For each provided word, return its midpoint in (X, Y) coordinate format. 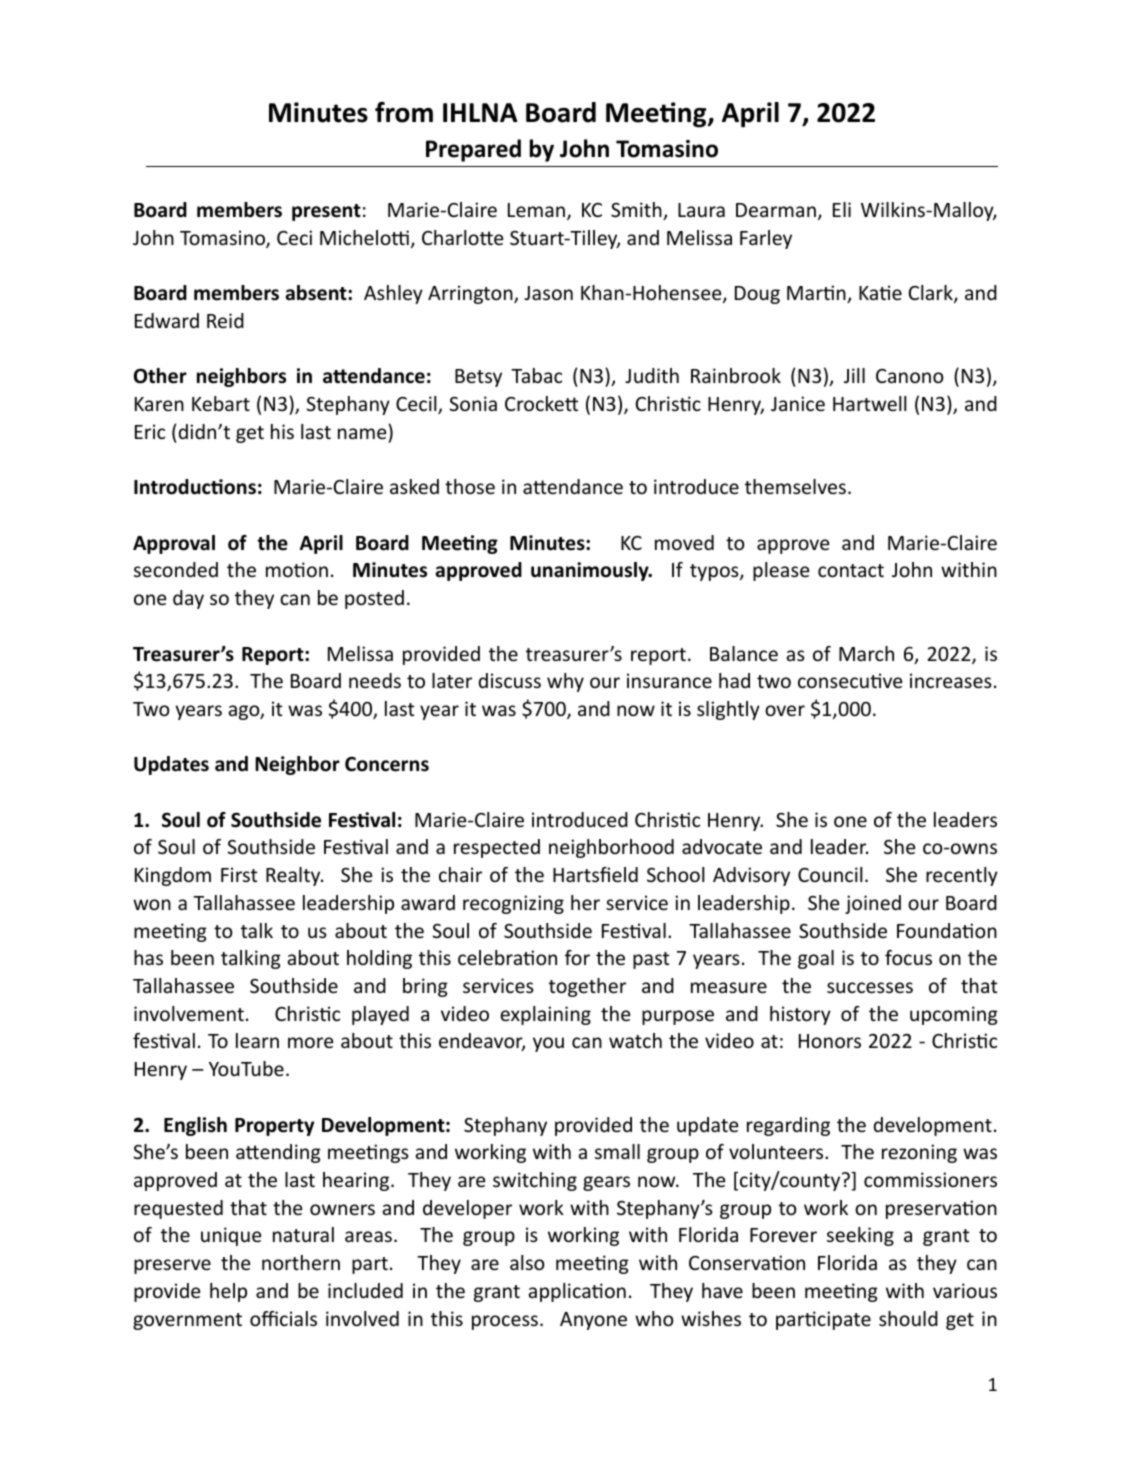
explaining (545, 1015)
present (326, 212)
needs (375, 680)
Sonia (473, 403)
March (866, 653)
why (565, 682)
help (228, 1292)
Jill (854, 375)
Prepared (473, 150)
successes (870, 987)
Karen (159, 404)
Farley (766, 239)
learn (257, 1040)
